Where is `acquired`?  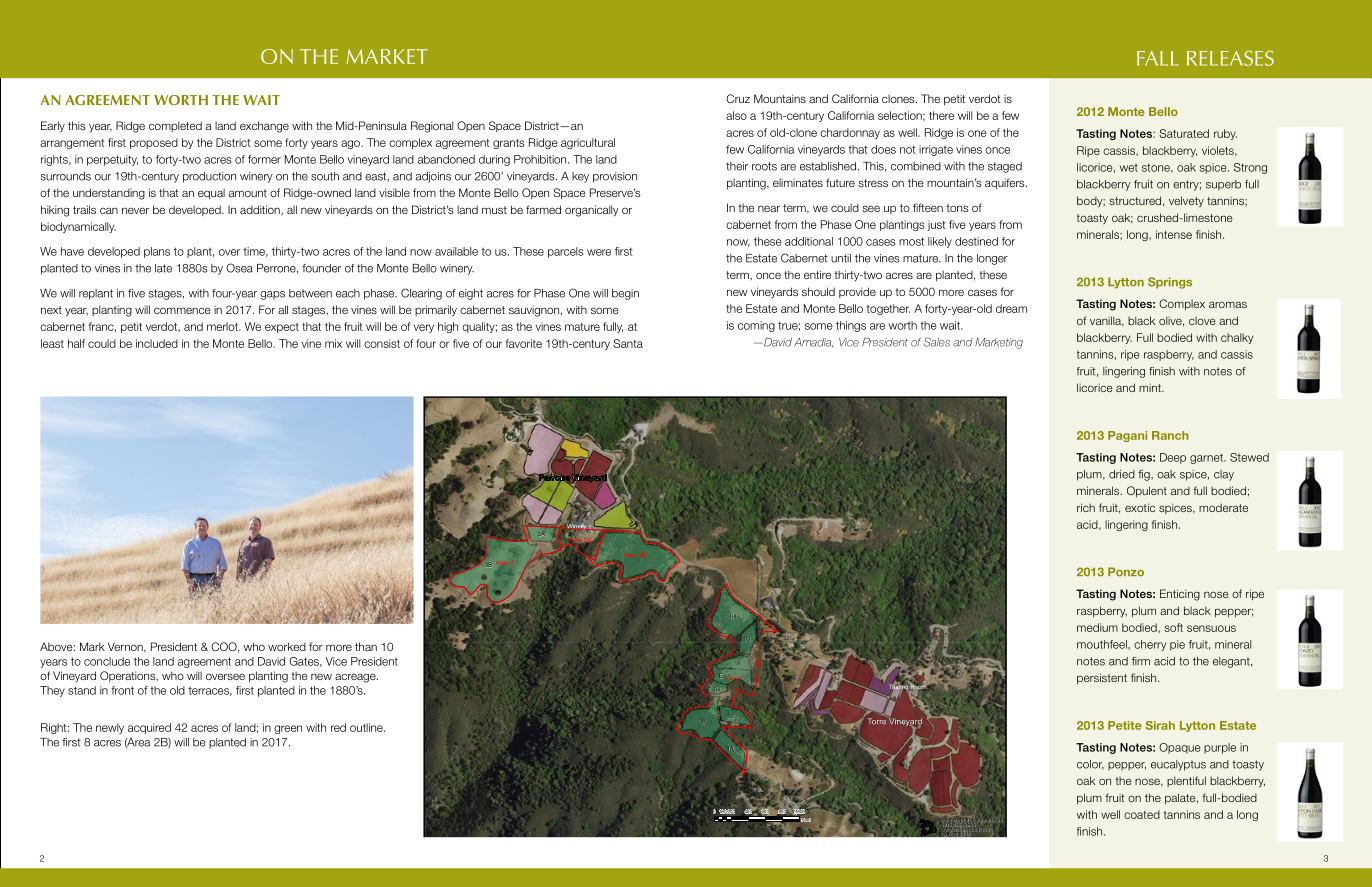 acquired is located at coordinates (149, 728).
